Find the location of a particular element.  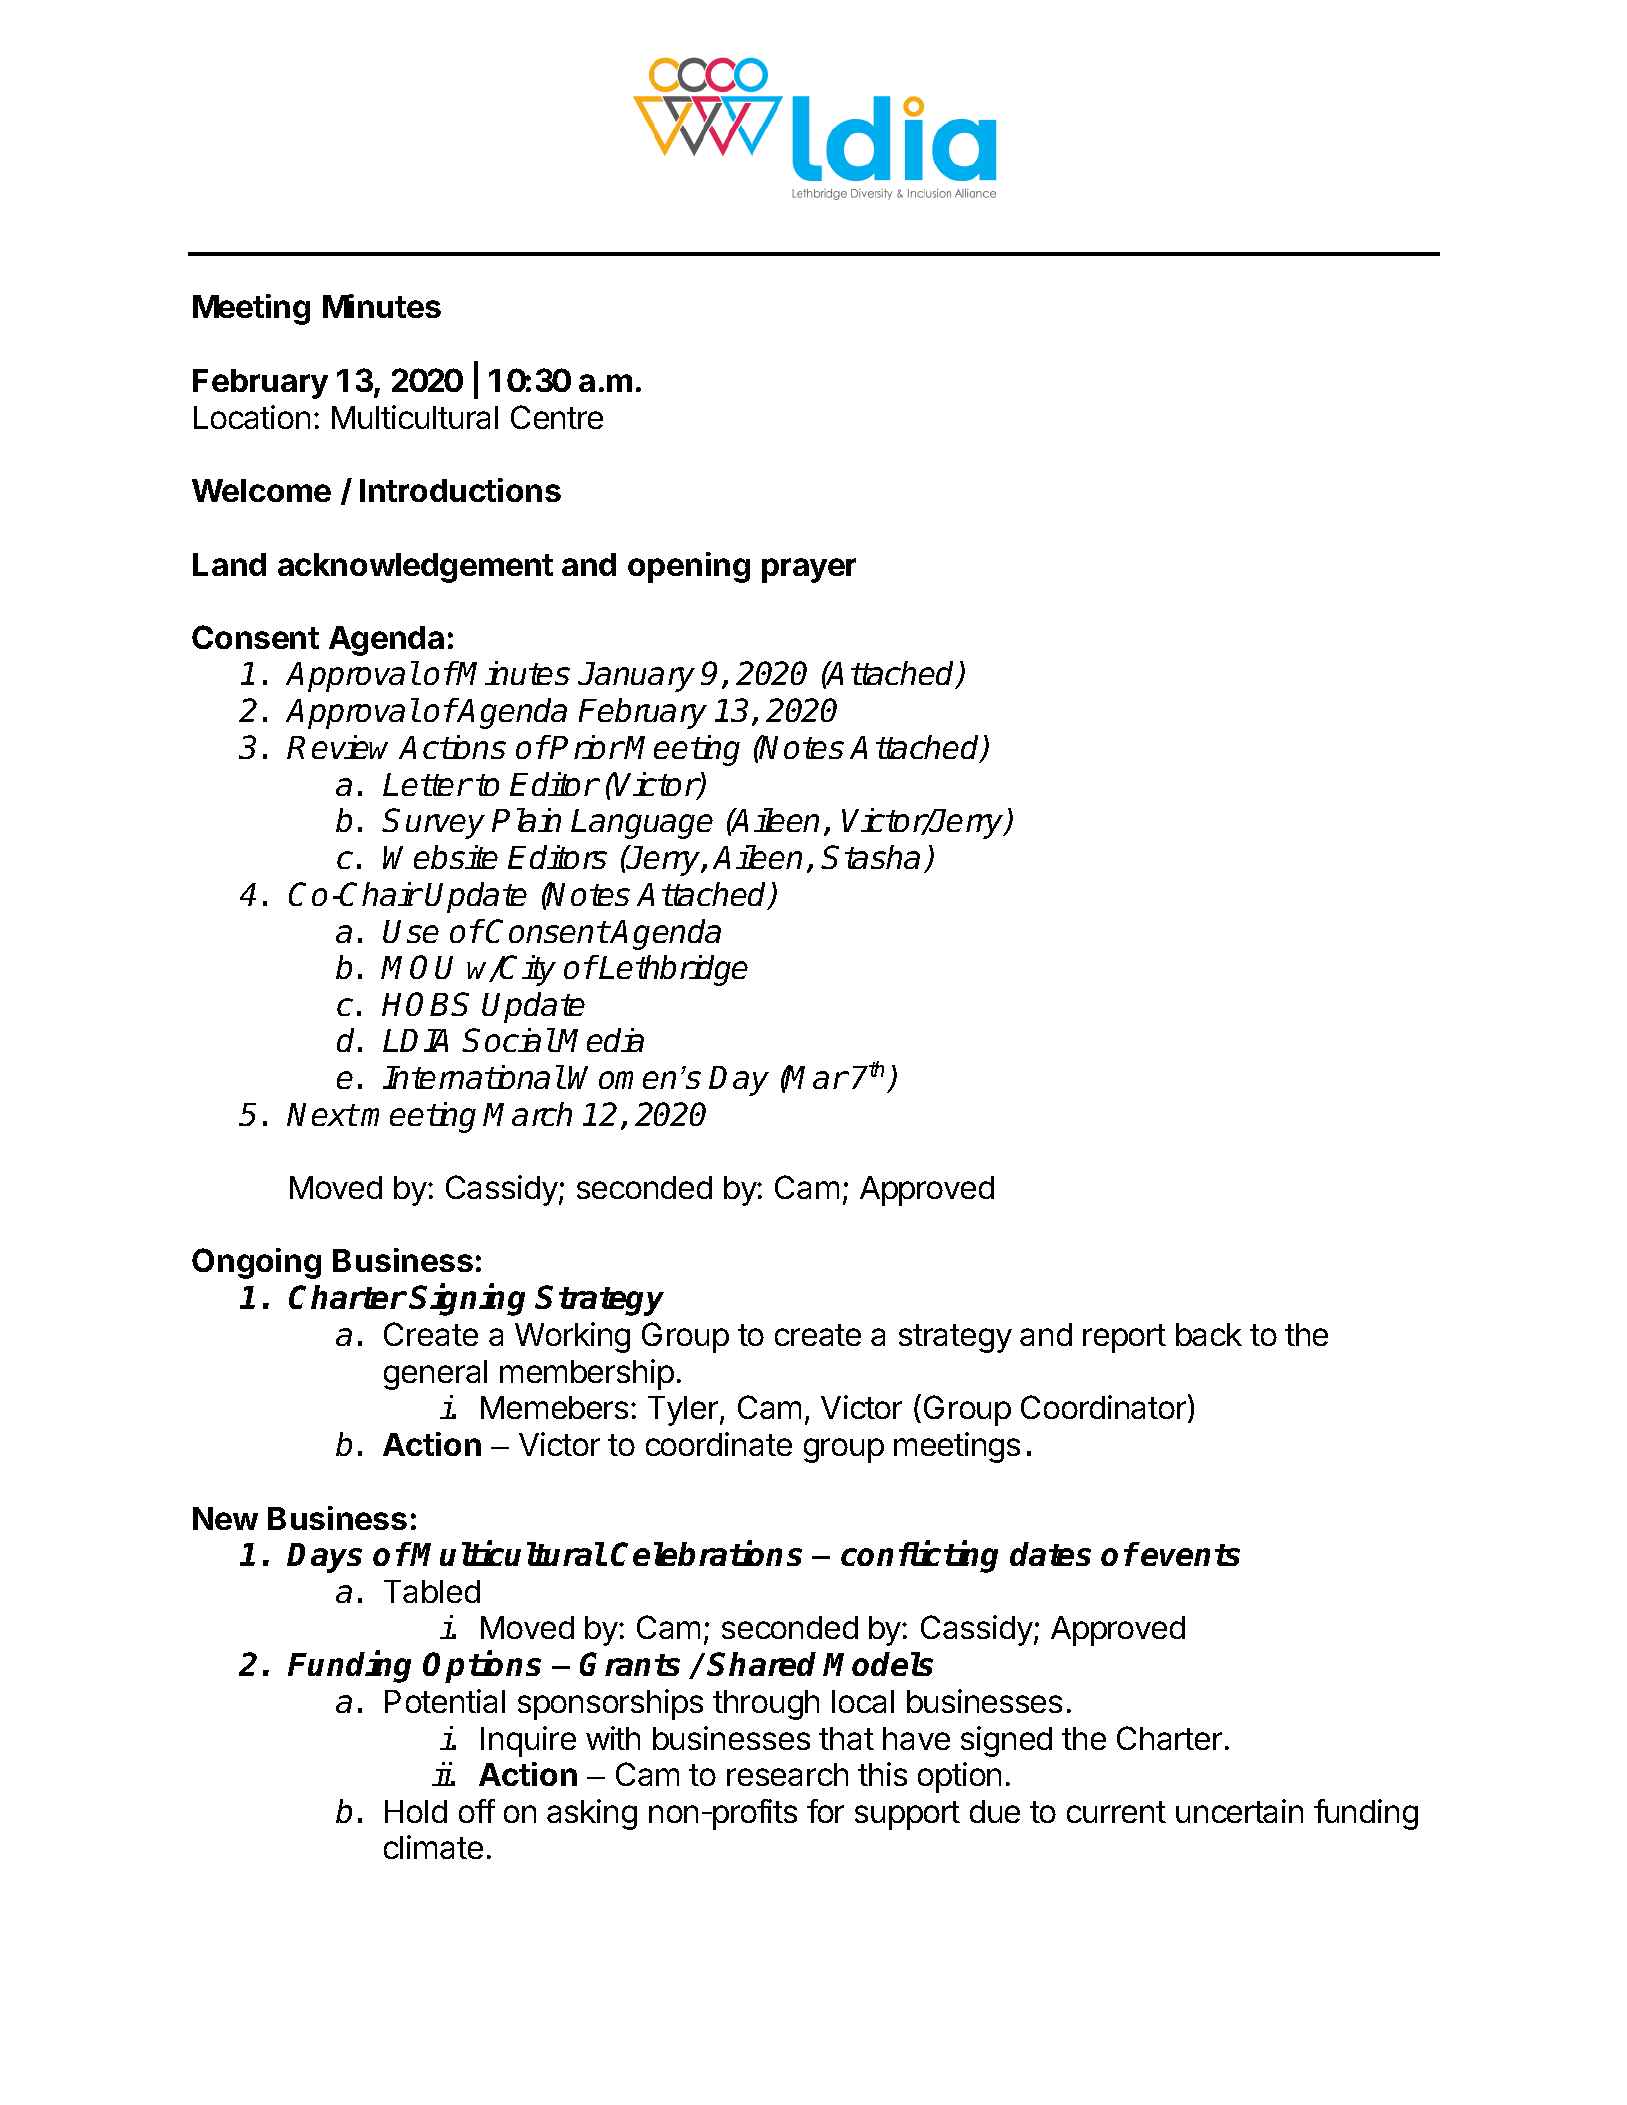

research is located at coordinates (787, 1774).
